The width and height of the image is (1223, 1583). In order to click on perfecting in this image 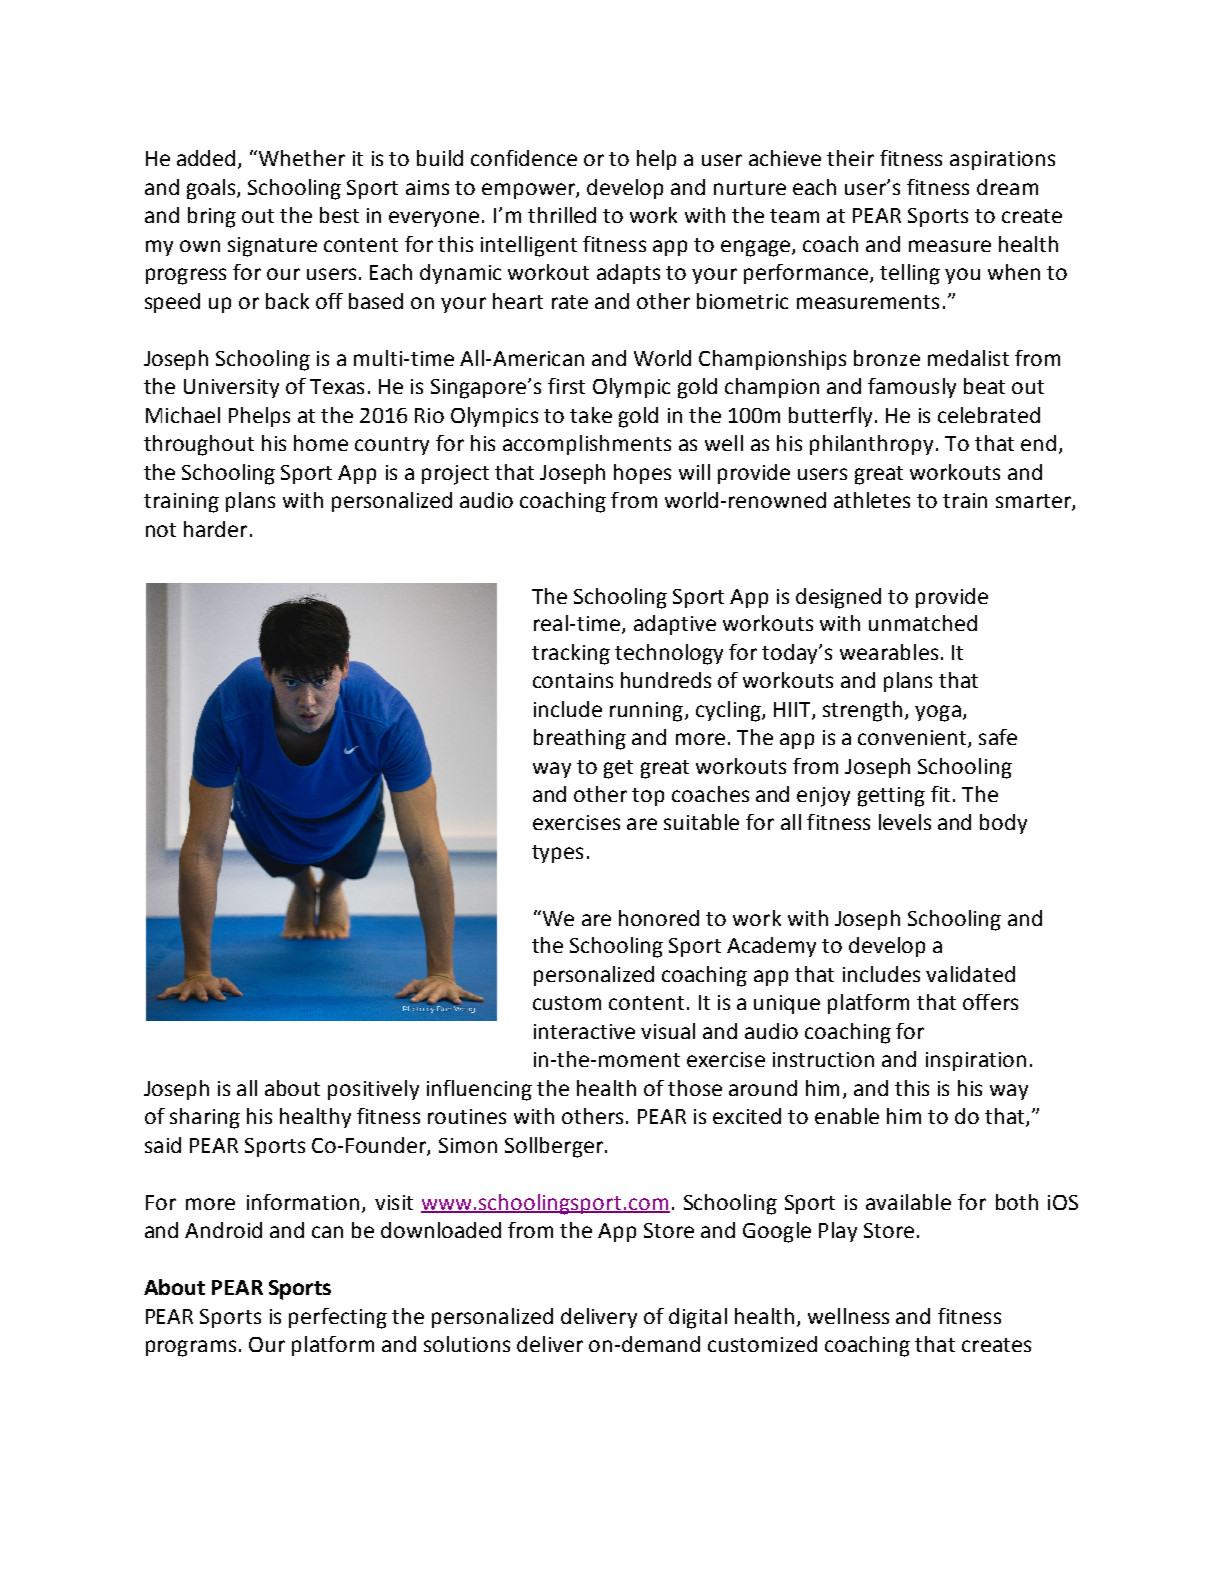, I will do `click(338, 1318)`.
